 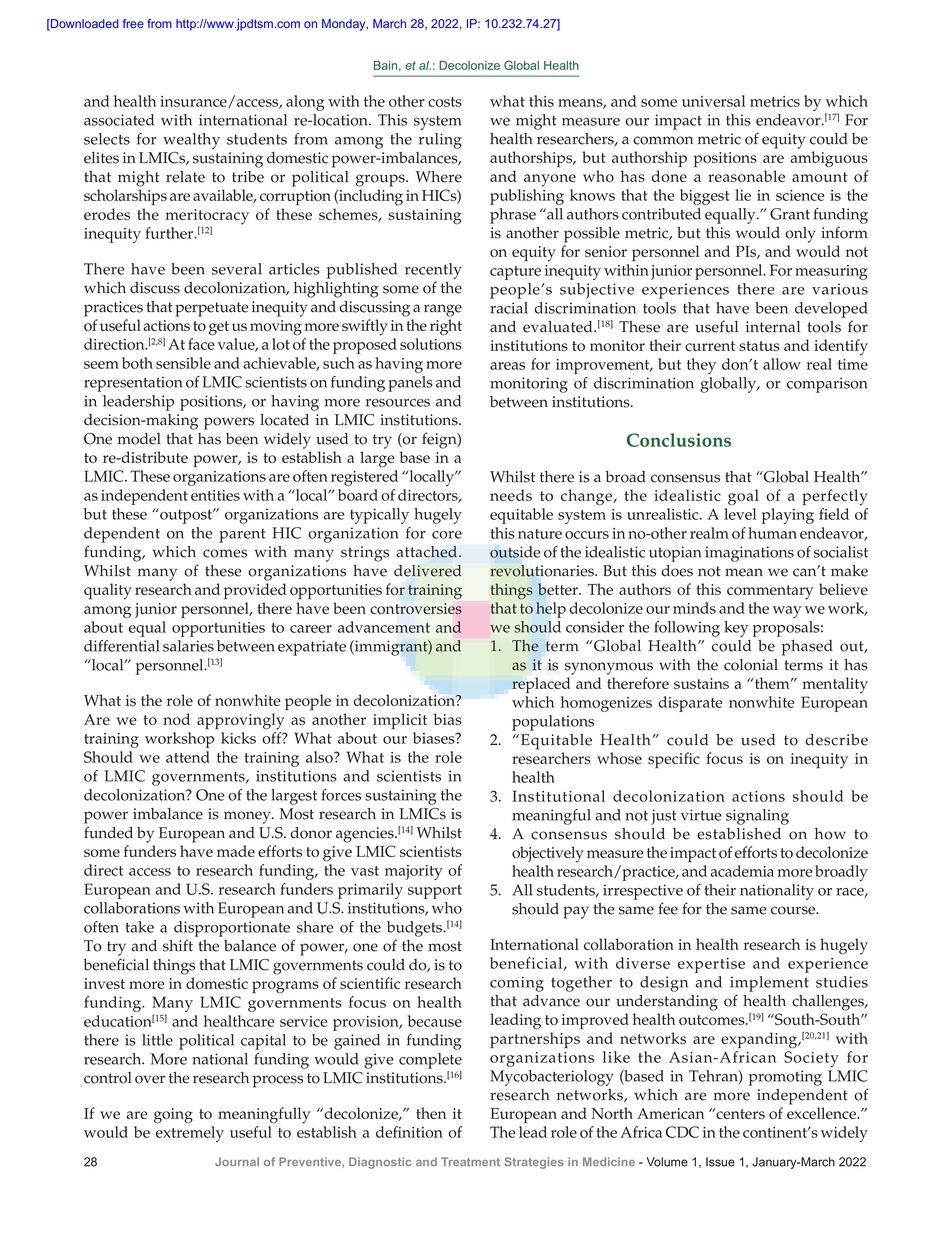 I want to click on academia, so click(x=742, y=871).
